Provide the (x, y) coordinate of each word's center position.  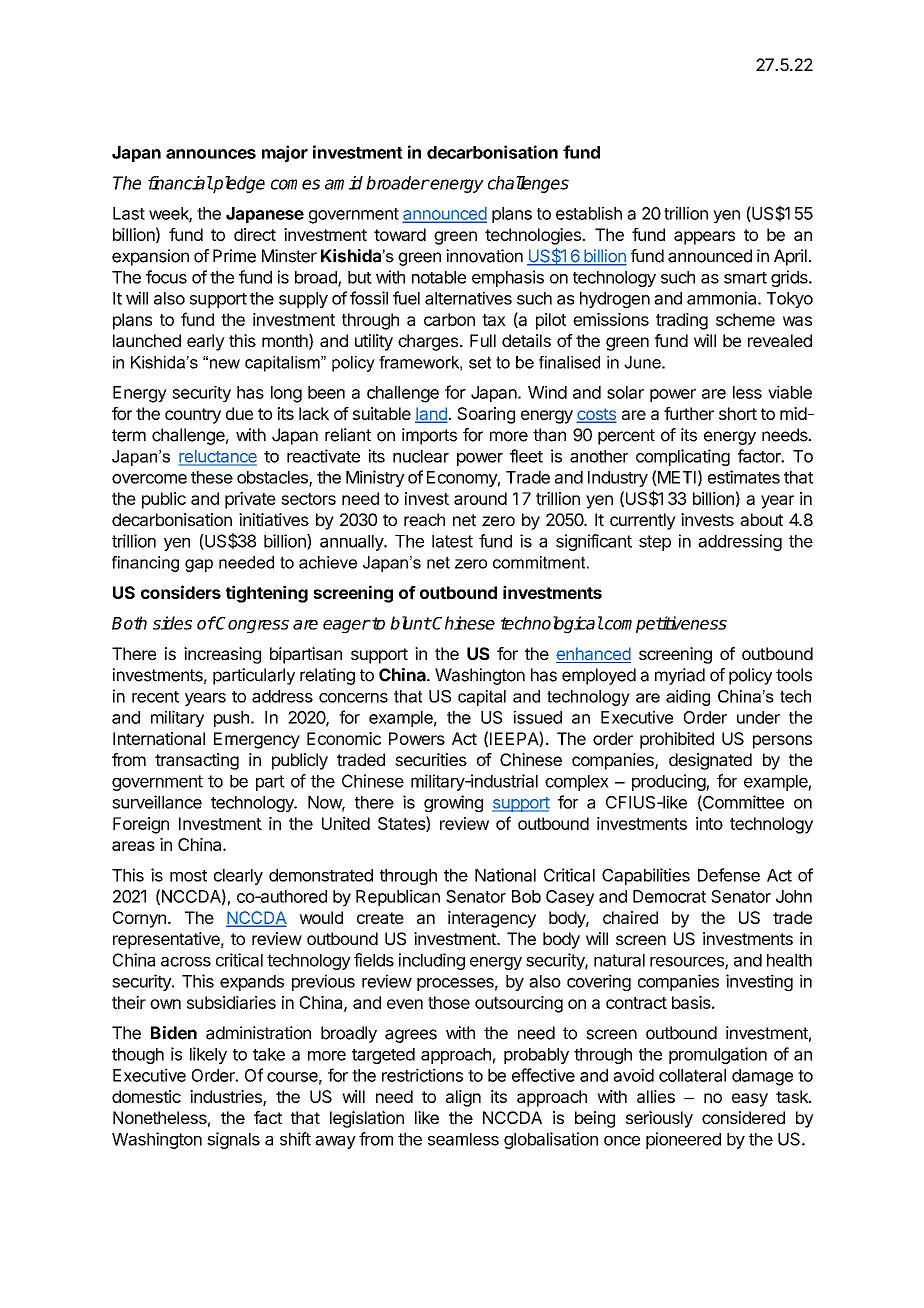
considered (743, 1117)
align (463, 1098)
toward (400, 234)
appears (704, 238)
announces (211, 154)
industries (227, 1098)
